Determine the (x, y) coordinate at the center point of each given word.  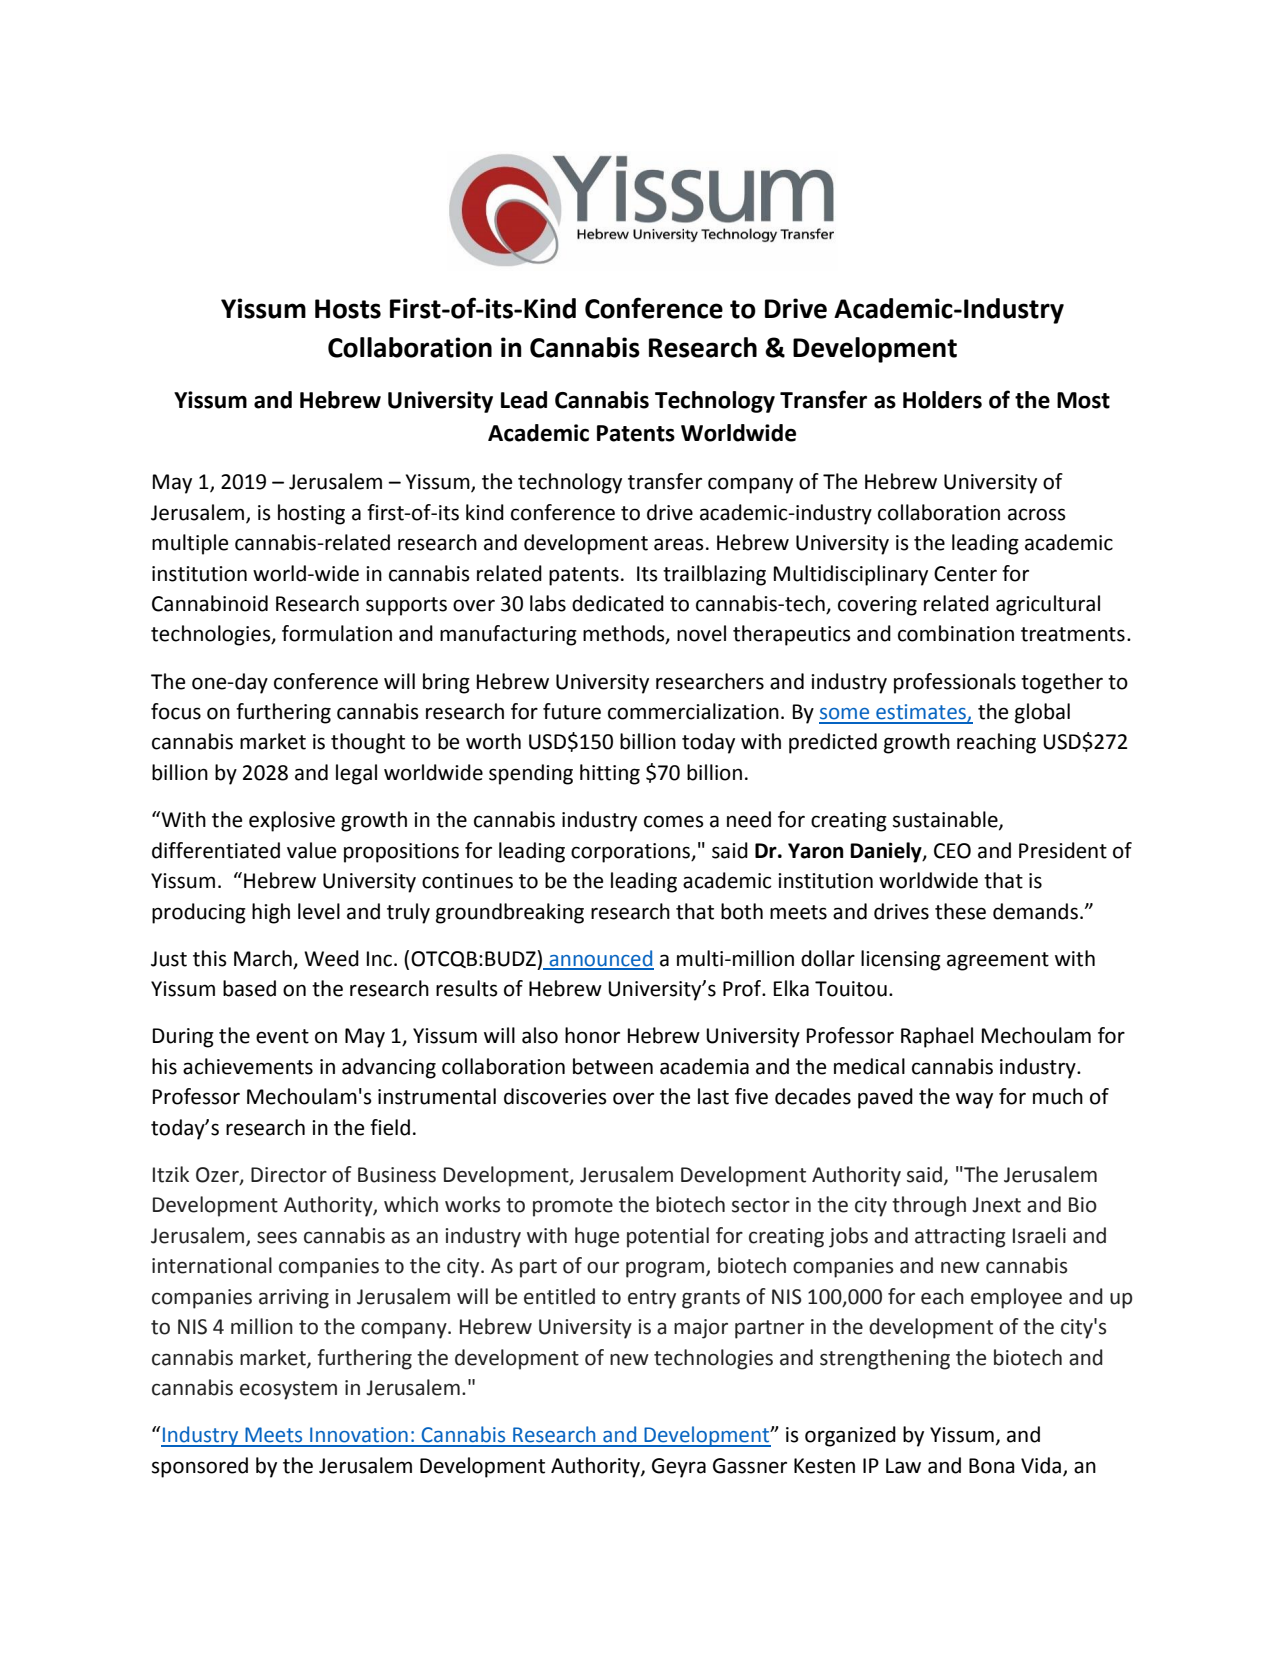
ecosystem (288, 1390)
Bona (992, 1466)
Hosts (348, 309)
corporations (631, 853)
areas (679, 544)
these (960, 911)
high (271, 913)
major (701, 1329)
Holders (942, 400)
